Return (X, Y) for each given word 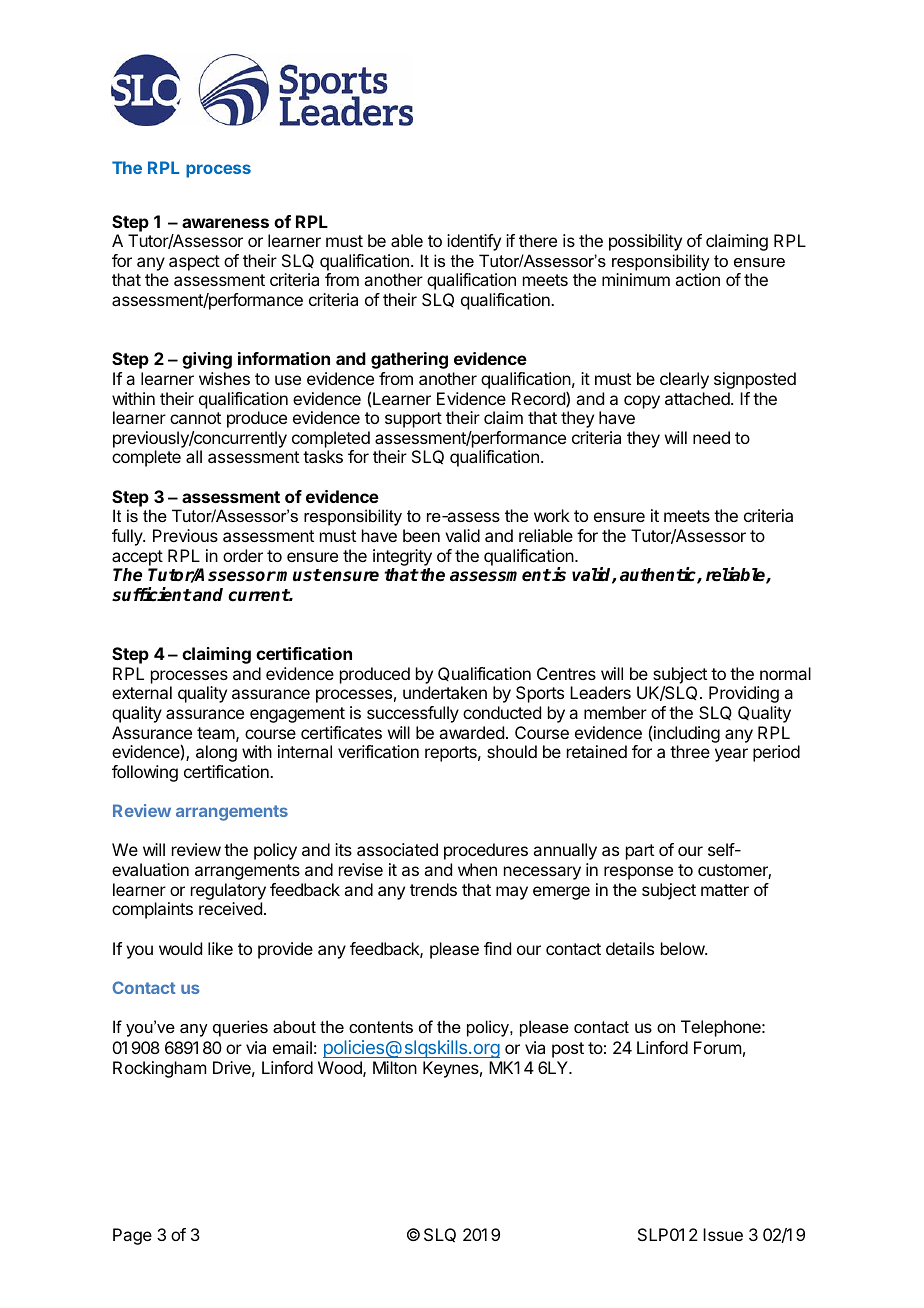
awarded (471, 732)
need (711, 437)
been (421, 535)
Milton (395, 1067)
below (683, 948)
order (243, 555)
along (216, 753)
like (220, 948)
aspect (194, 263)
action (697, 279)
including (687, 734)
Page (132, 1236)
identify (474, 242)
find (497, 948)
